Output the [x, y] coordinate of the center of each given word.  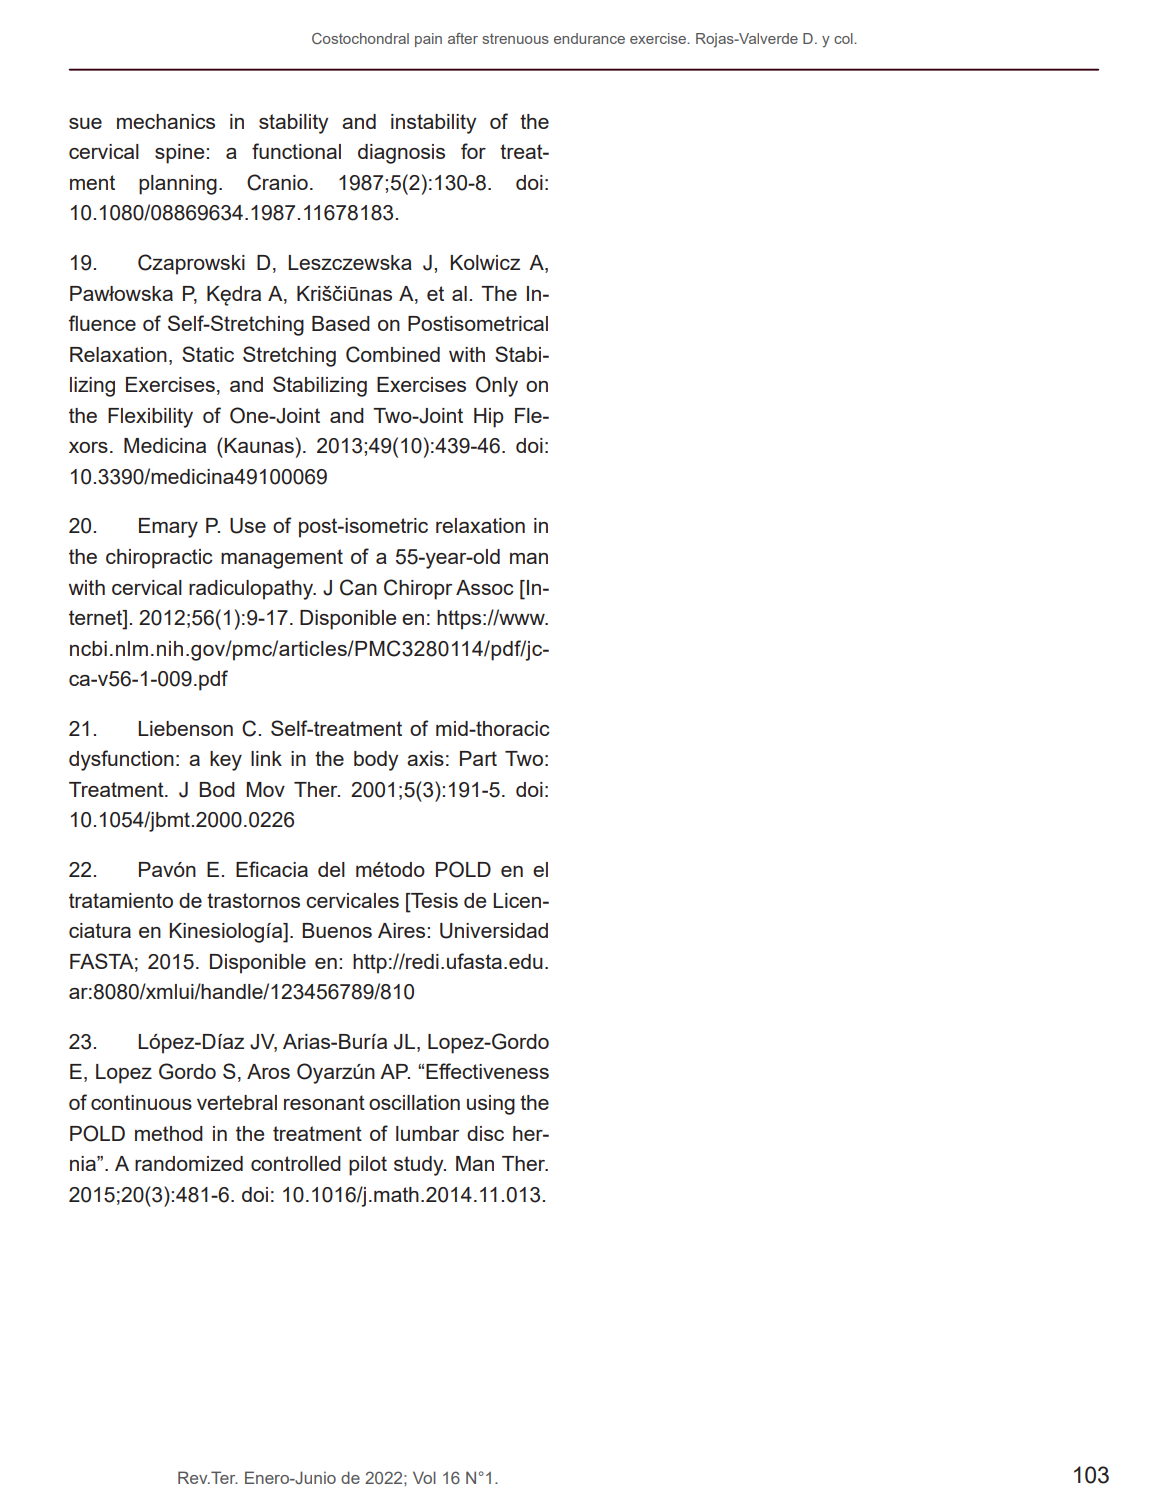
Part [478, 758]
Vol [424, 1477]
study [420, 1166]
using [491, 1105]
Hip [489, 418]
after [463, 38]
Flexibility [150, 418]
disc [485, 1133]
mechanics [166, 121]
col [844, 38]
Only [497, 386]
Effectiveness [487, 1071]
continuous [141, 1102]
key [226, 761]
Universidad [494, 931]
